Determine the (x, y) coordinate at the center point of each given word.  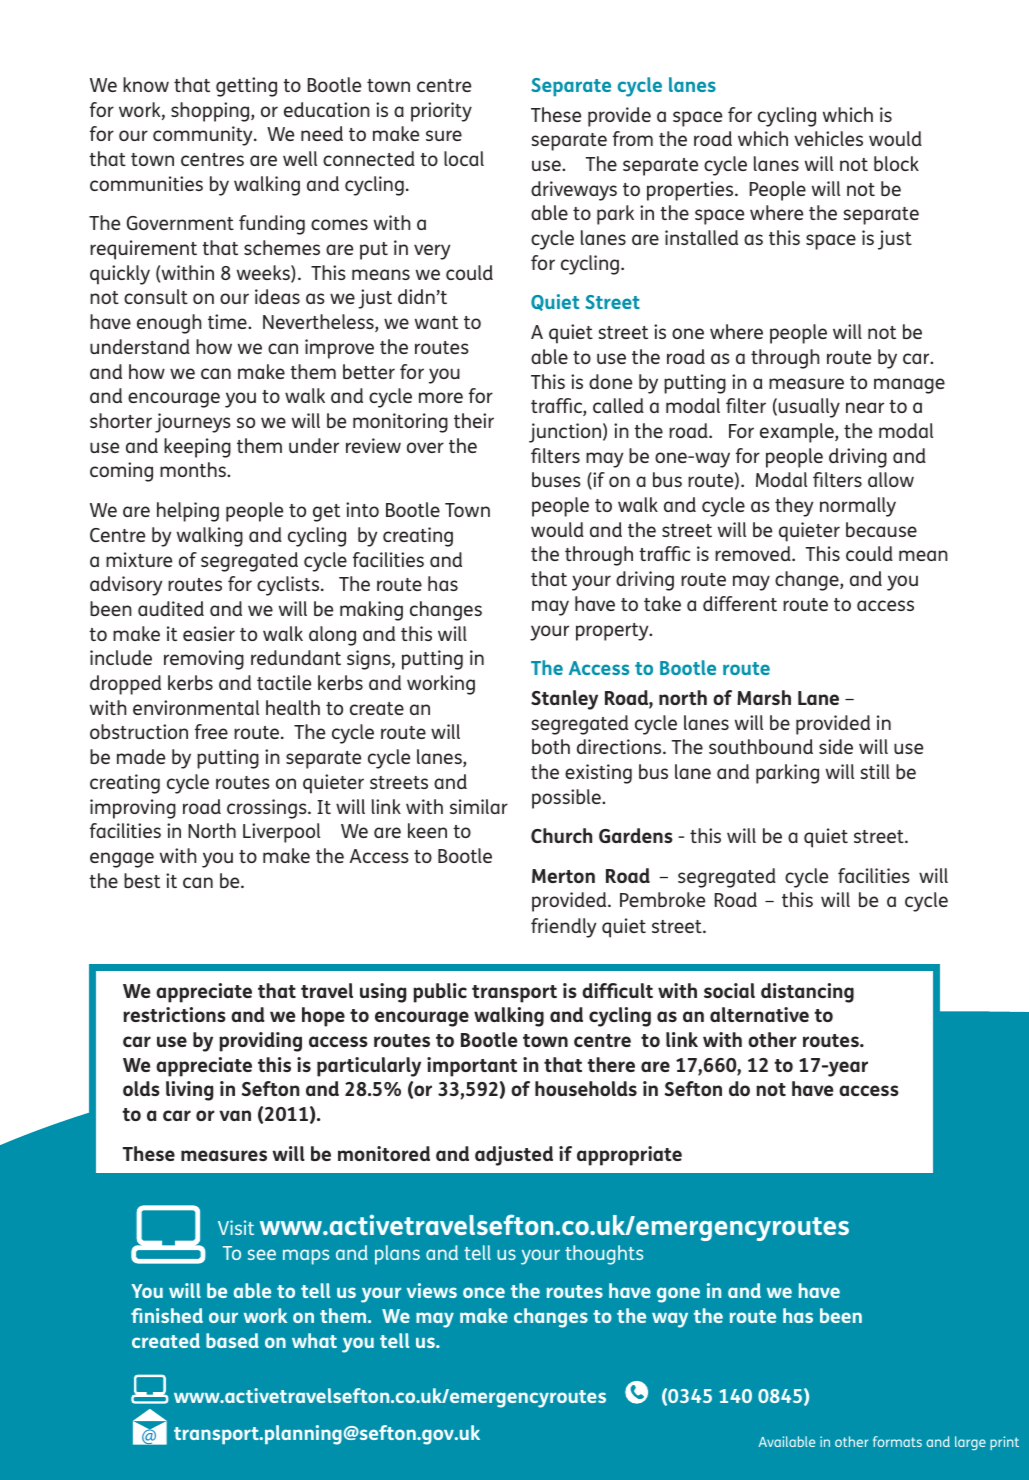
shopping (211, 112)
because (881, 529)
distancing (807, 993)
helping (188, 512)
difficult (617, 990)
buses (556, 479)
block (896, 163)
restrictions (174, 1014)
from (633, 138)
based (232, 1340)
